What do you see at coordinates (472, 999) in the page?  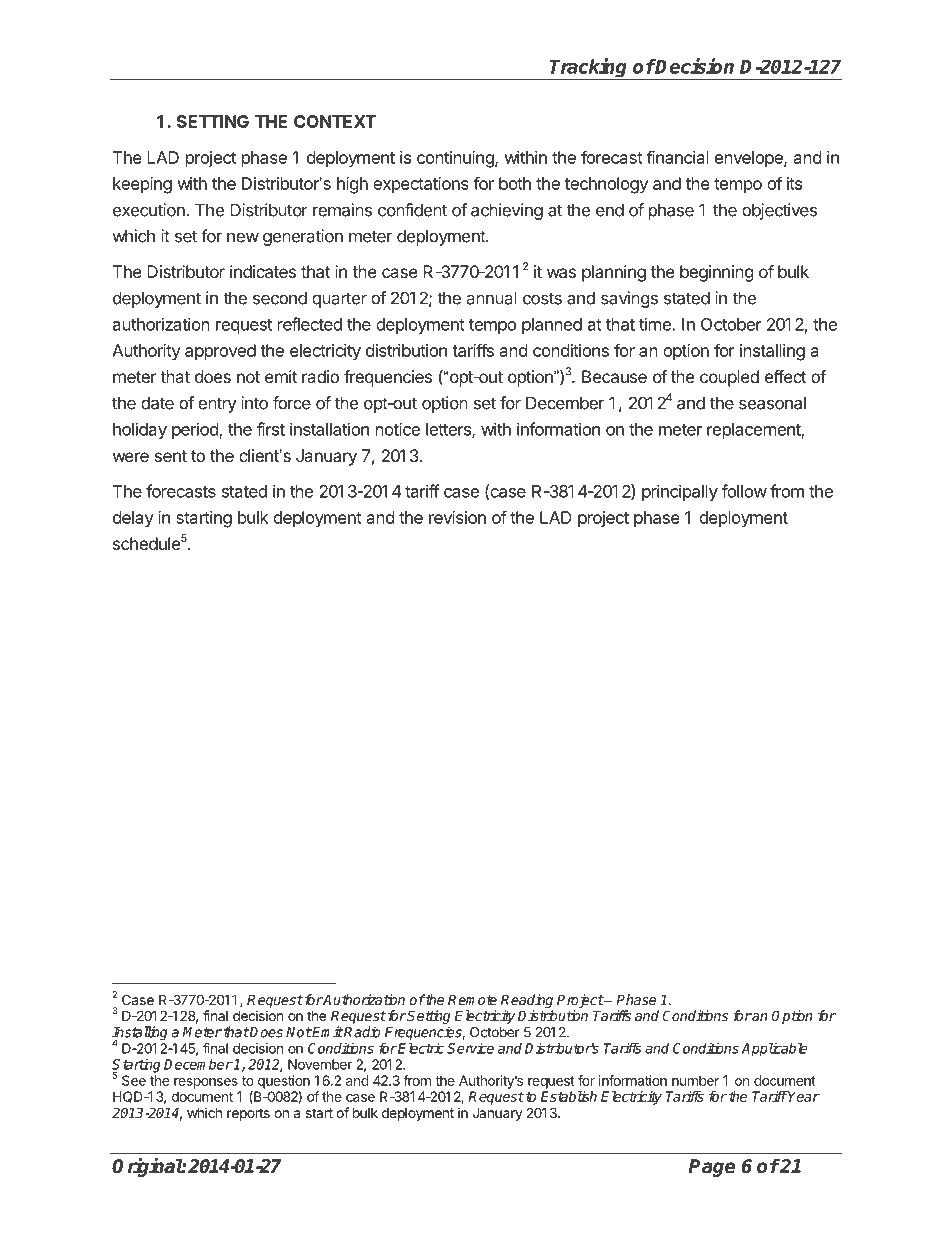 I see `Remote` at bounding box center [472, 999].
